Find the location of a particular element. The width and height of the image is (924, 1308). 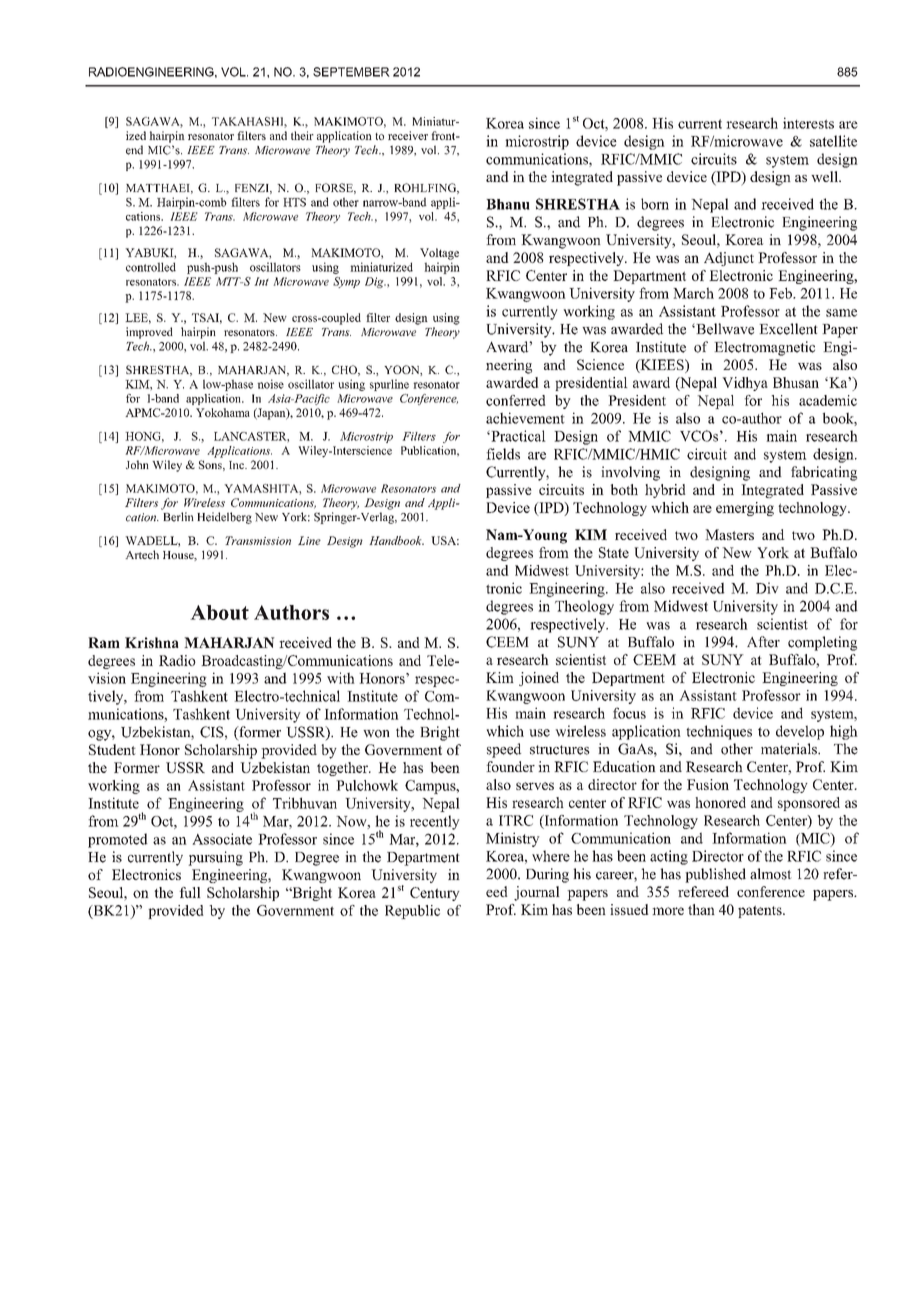

emerging is located at coordinates (745, 509).
